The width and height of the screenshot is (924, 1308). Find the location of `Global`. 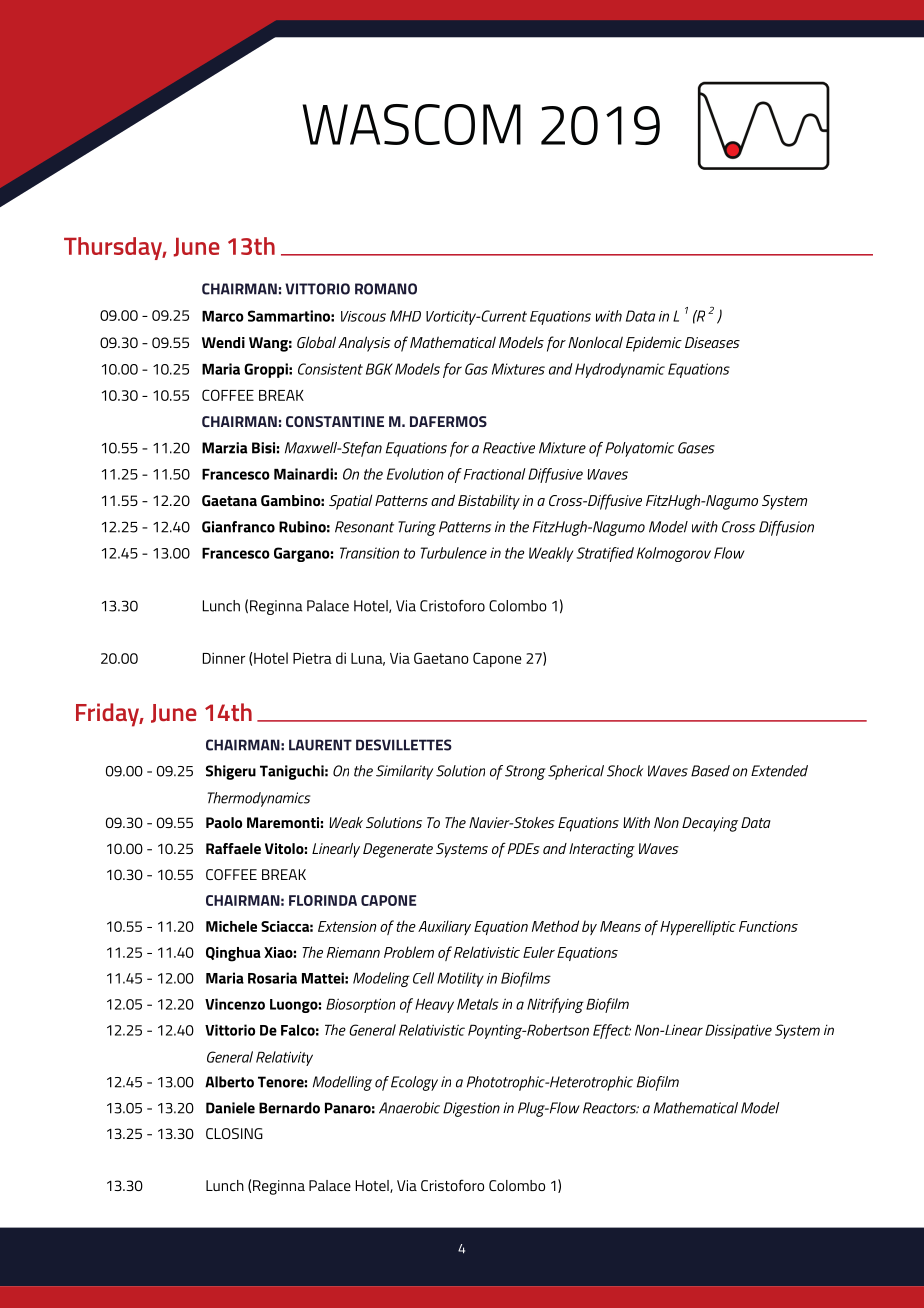

Global is located at coordinates (316, 342).
